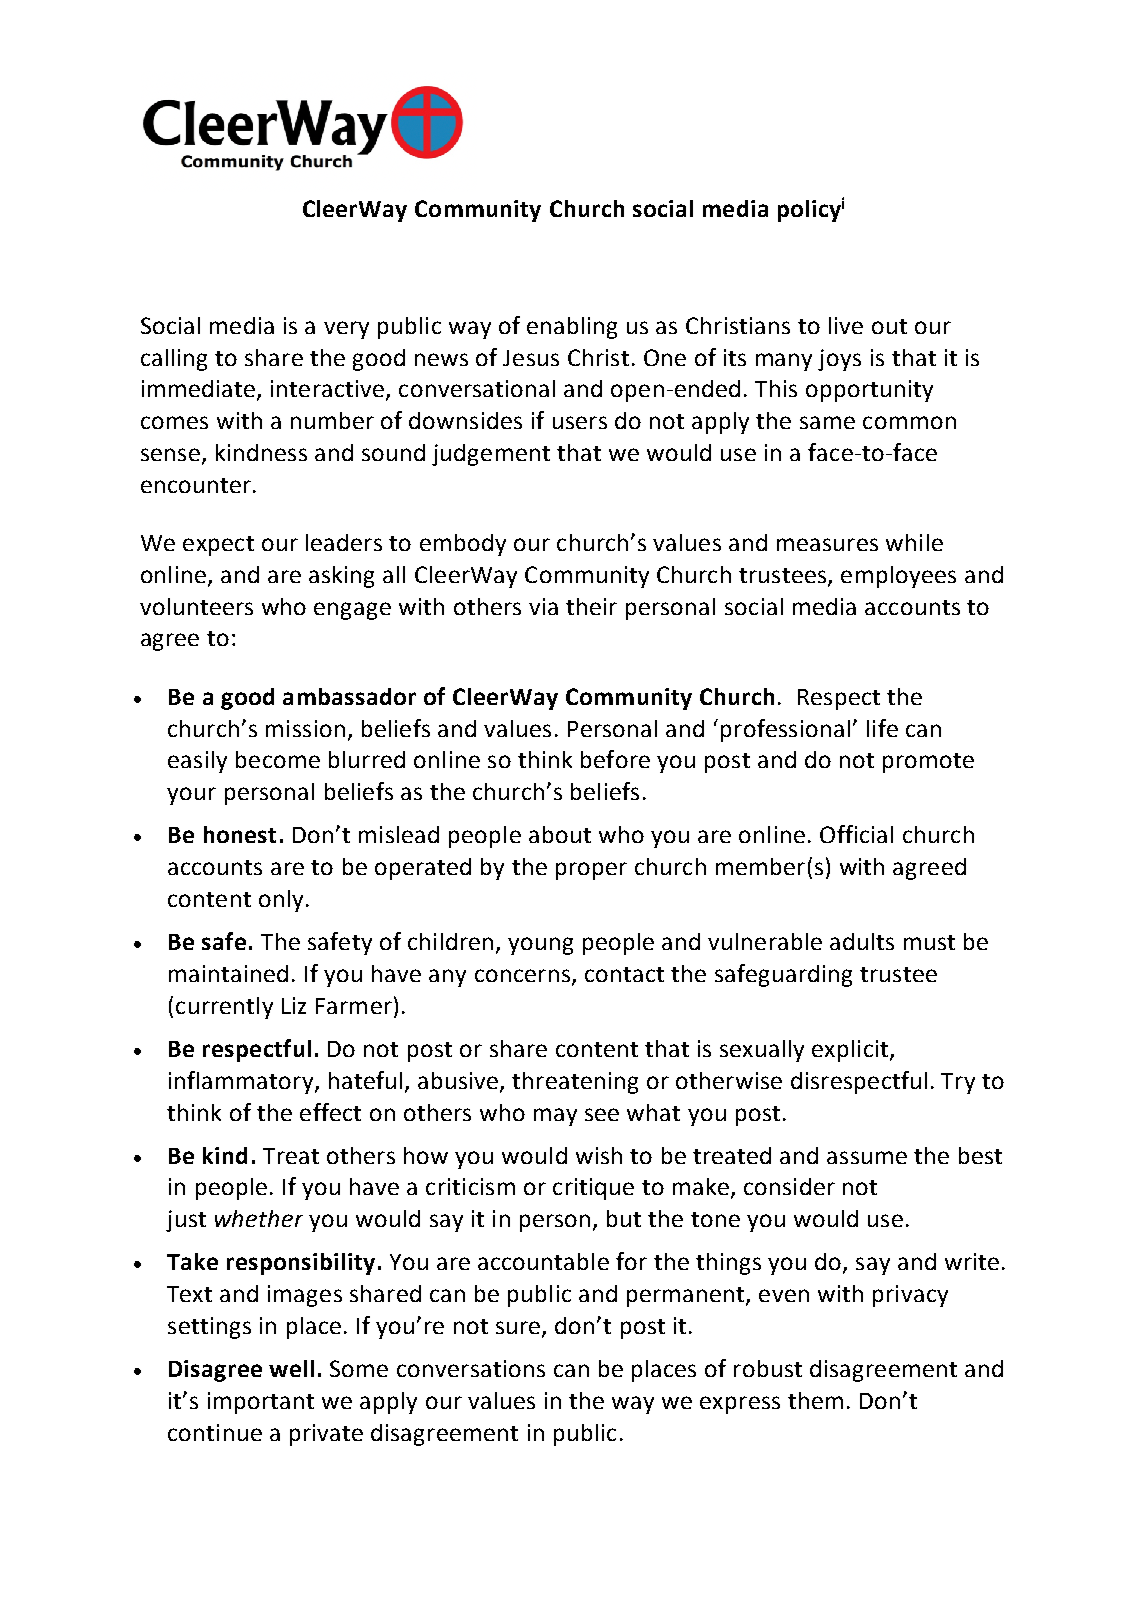  Describe the element at coordinates (593, 1189) in the page. I see `critique` at that location.
